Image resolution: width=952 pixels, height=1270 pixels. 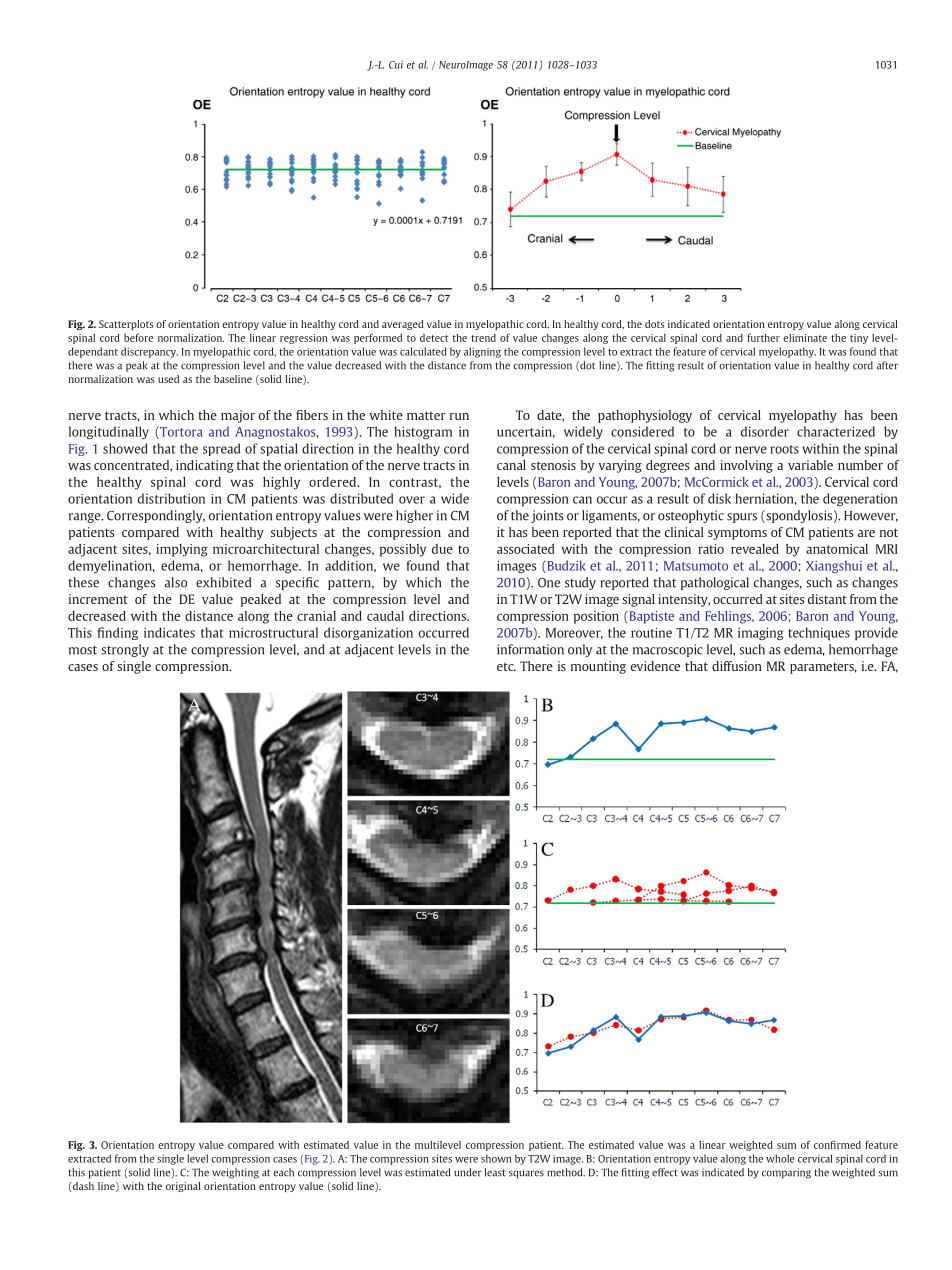 What do you see at coordinates (183, 1187) in the page?
I see `original` at bounding box center [183, 1187].
